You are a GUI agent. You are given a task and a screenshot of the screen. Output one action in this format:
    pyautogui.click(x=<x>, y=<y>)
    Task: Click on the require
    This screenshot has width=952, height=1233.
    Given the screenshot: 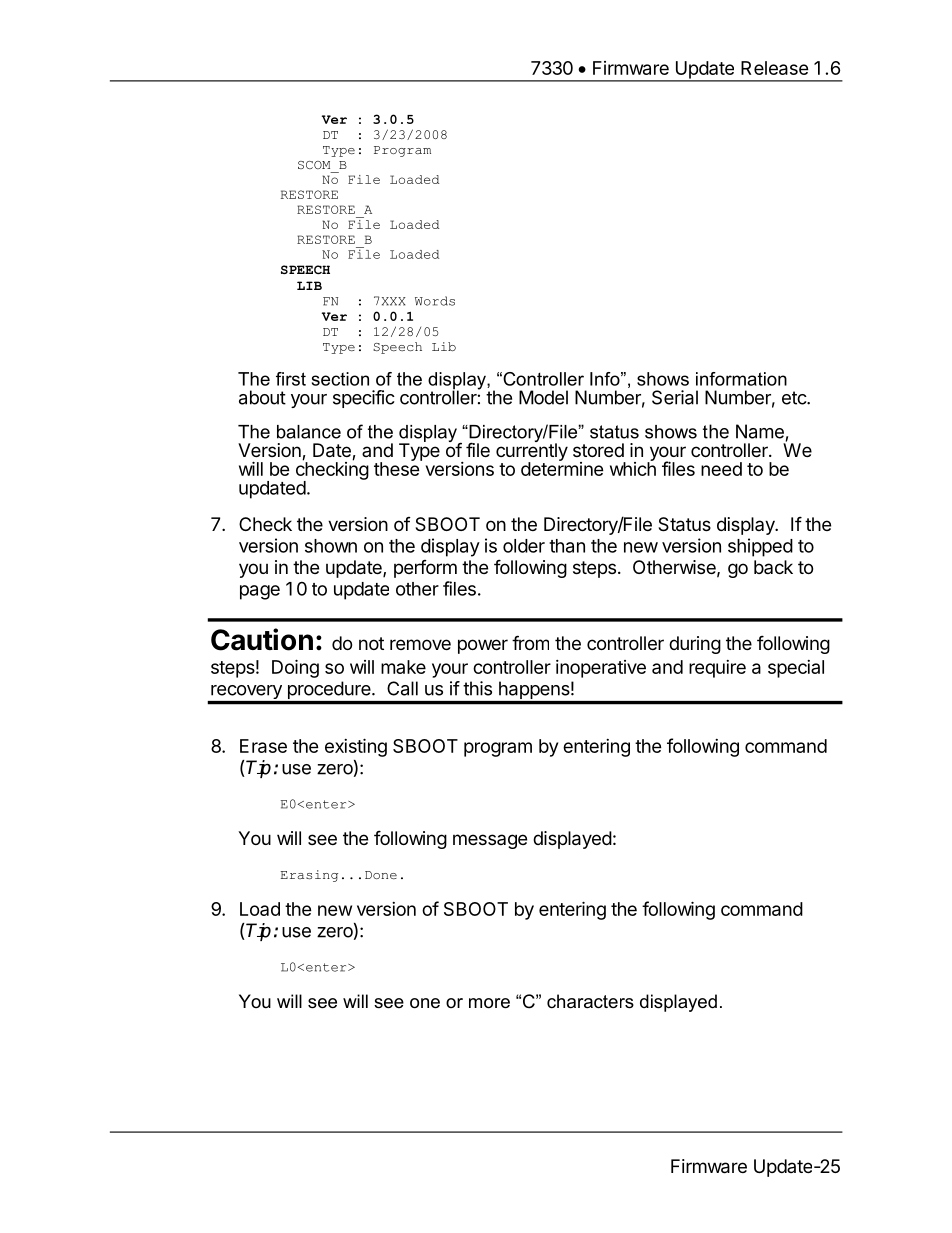 What is the action you would take?
    pyautogui.click(x=717, y=669)
